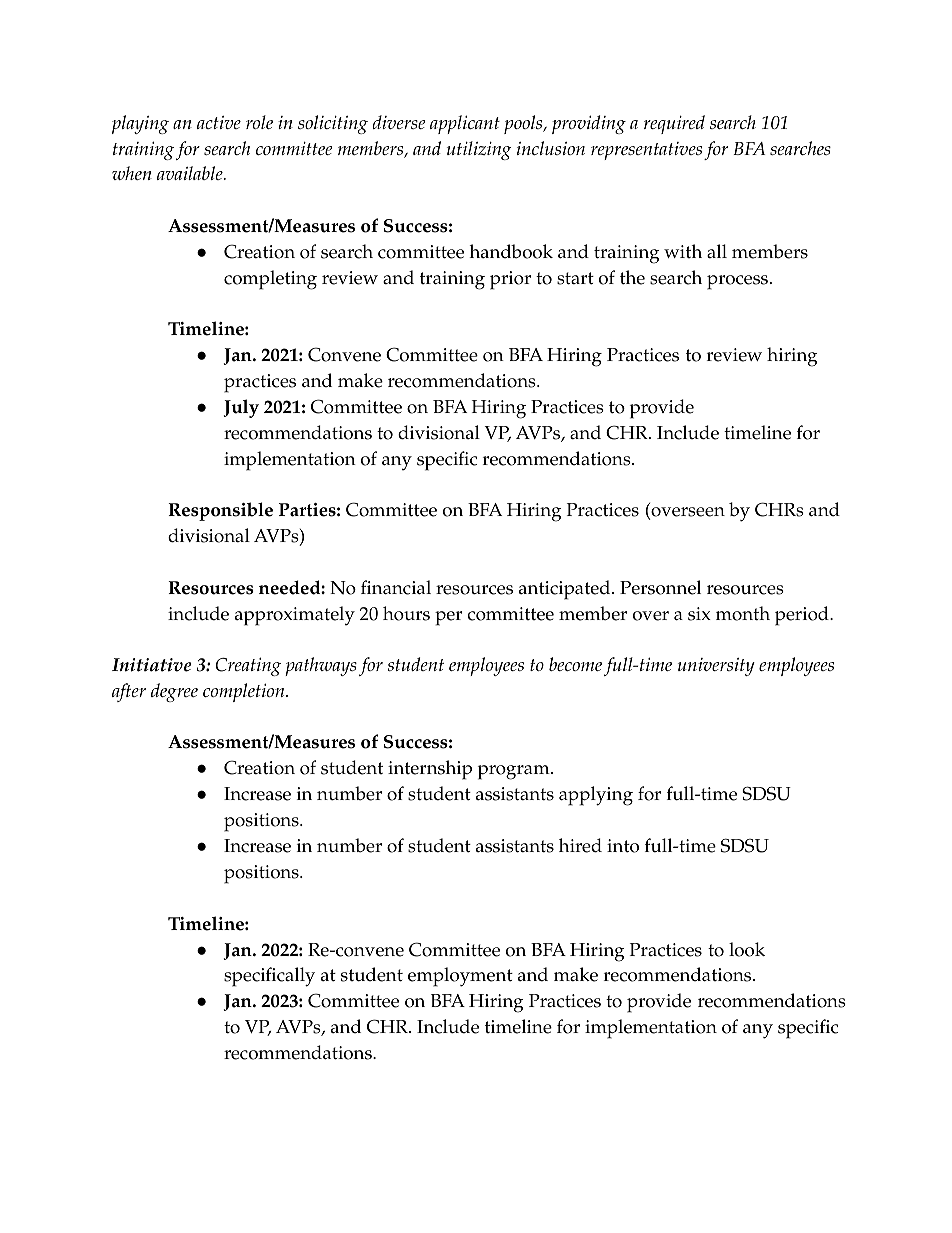 The height and width of the page is (1233, 952). I want to click on utilizing, so click(479, 150).
